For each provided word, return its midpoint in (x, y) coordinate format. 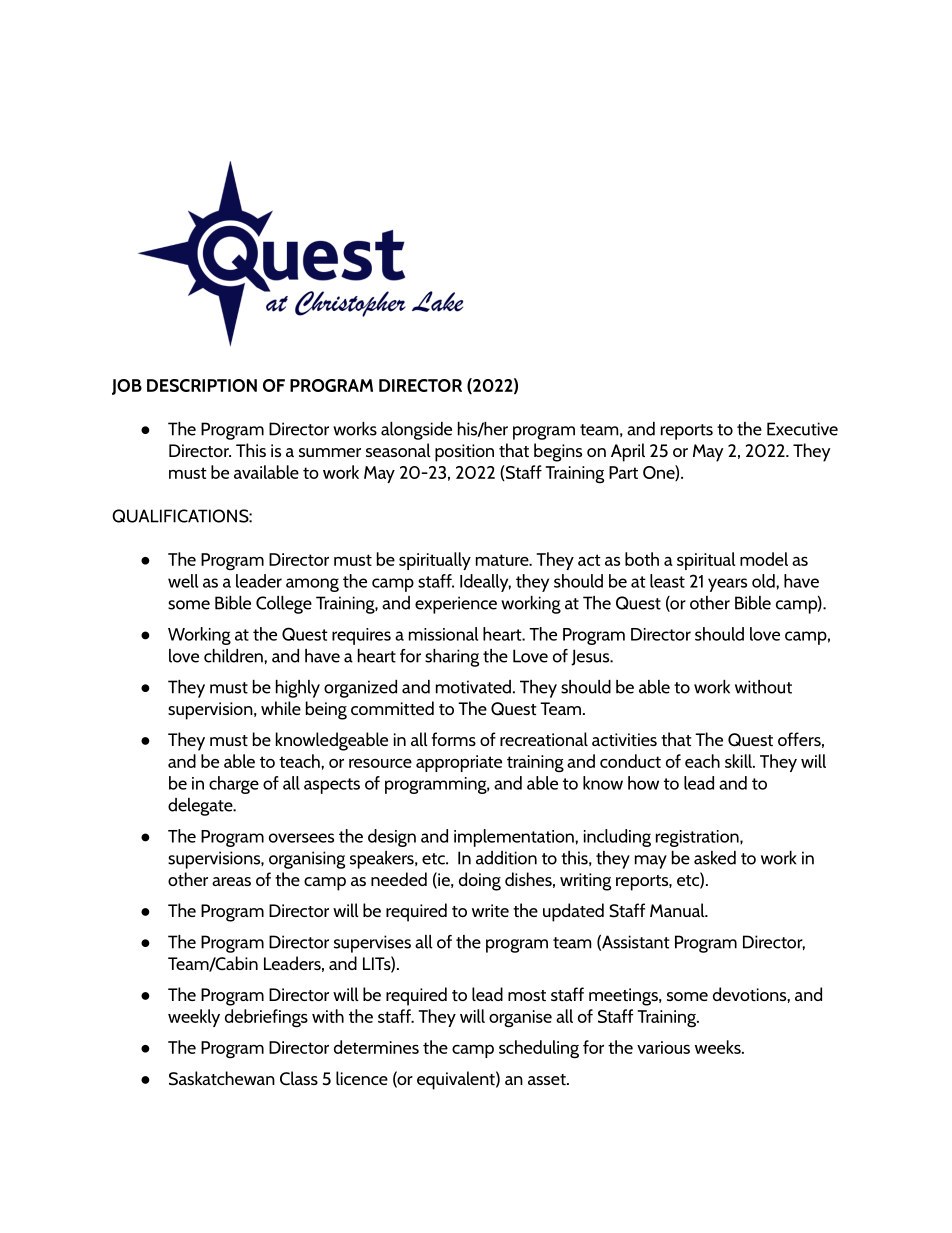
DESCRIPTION (202, 385)
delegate (201, 807)
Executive (802, 429)
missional (443, 634)
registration (698, 838)
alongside (416, 431)
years (727, 585)
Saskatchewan (222, 1078)
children (234, 656)
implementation (515, 838)
